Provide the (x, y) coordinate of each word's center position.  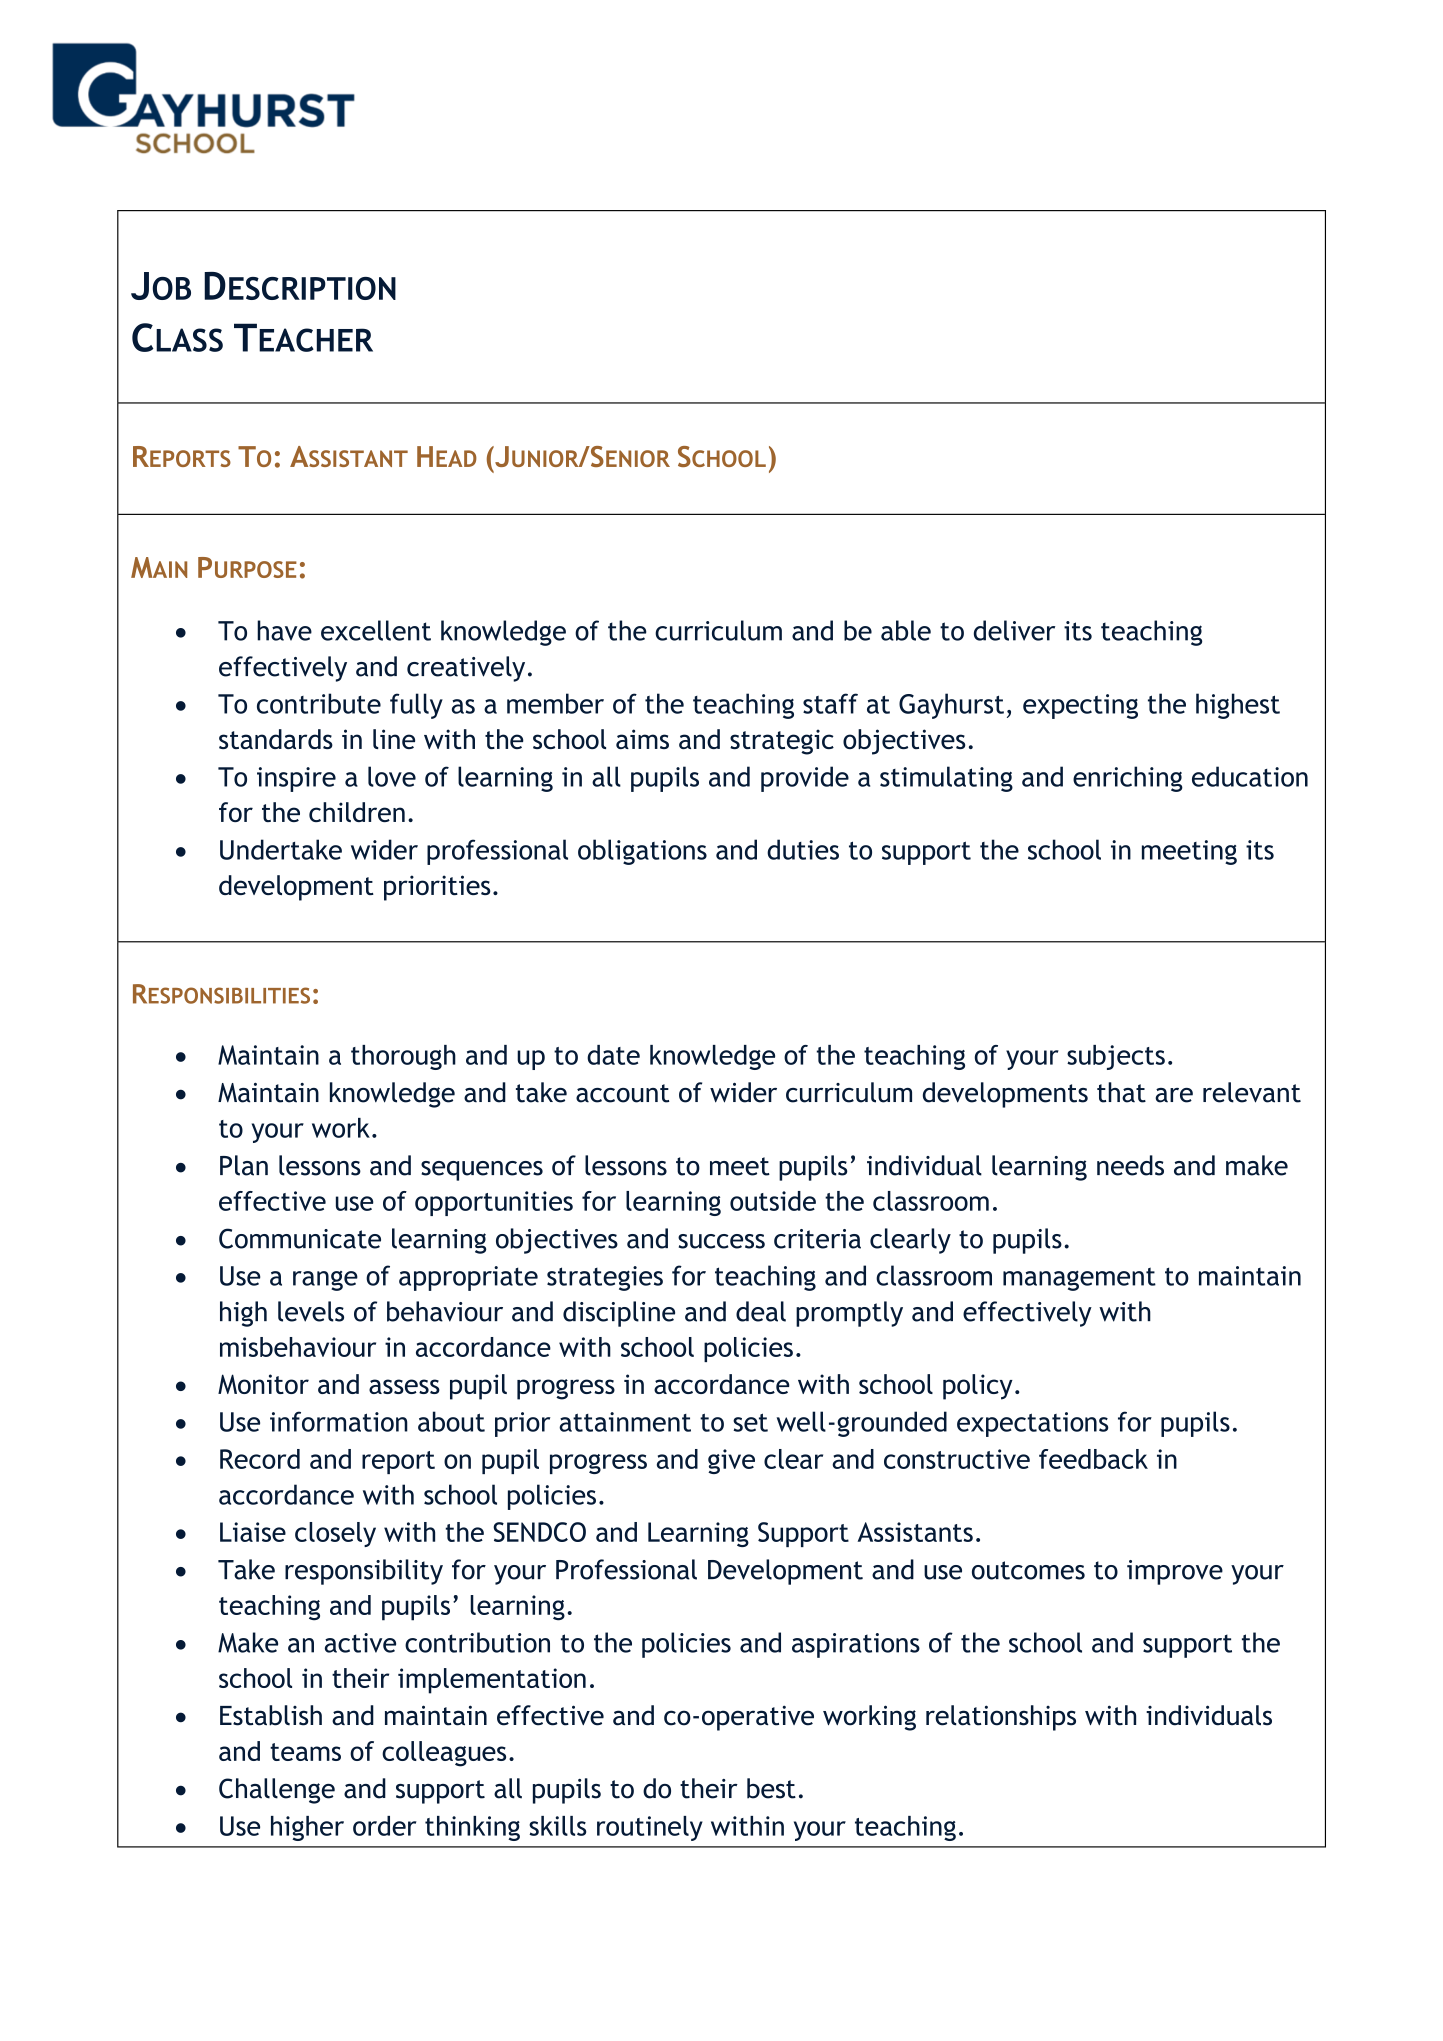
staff (830, 703)
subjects (1116, 1057)
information (339, 1421)
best (771, 1788)
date (613, 1055)
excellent (376, 630)
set (750, 1422)
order (385, 1826)
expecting (1080, 706)
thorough (403, 1057)
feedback (1093, 1459)
